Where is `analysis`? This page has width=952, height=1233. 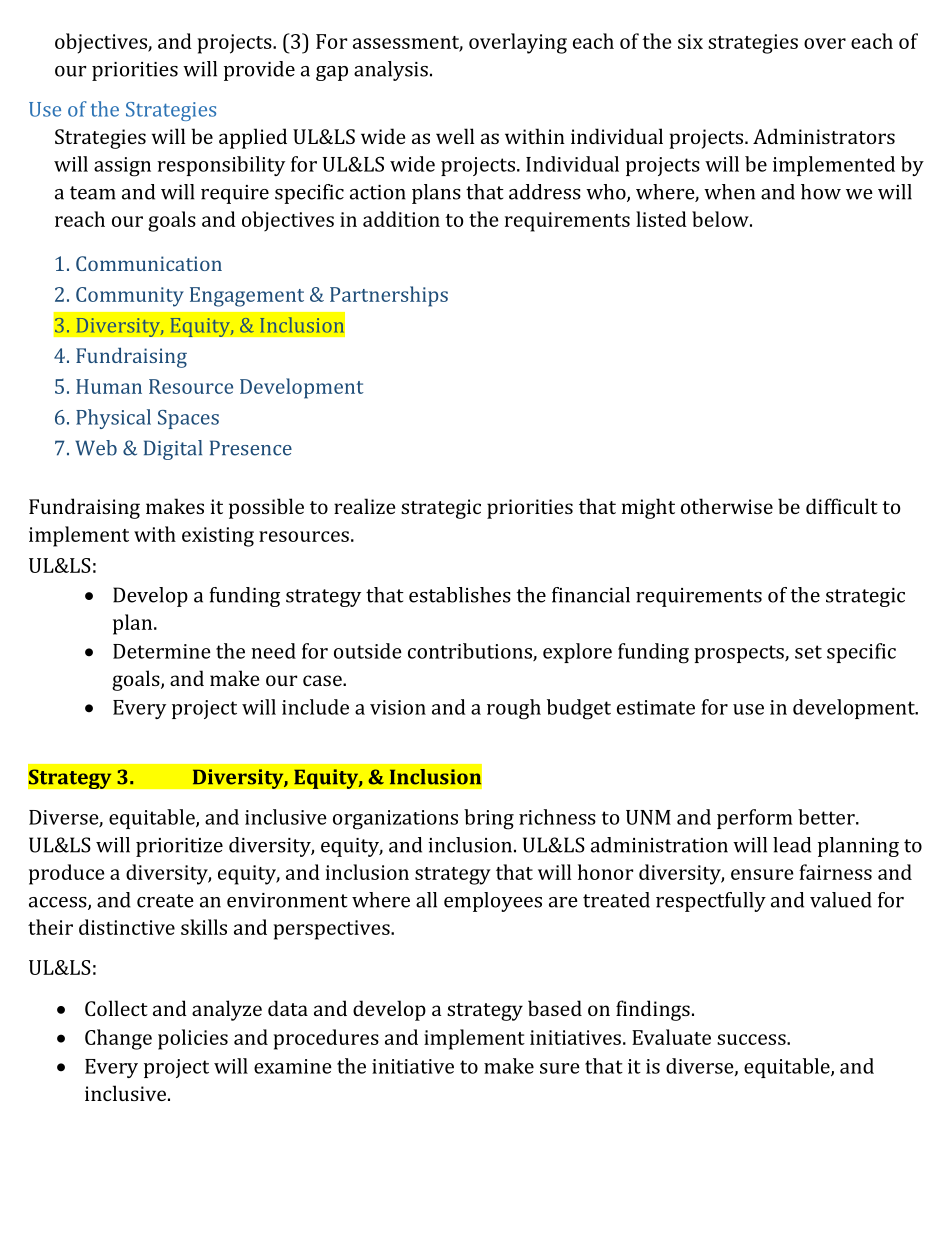 analysis is located at coordinates (391, 71).
